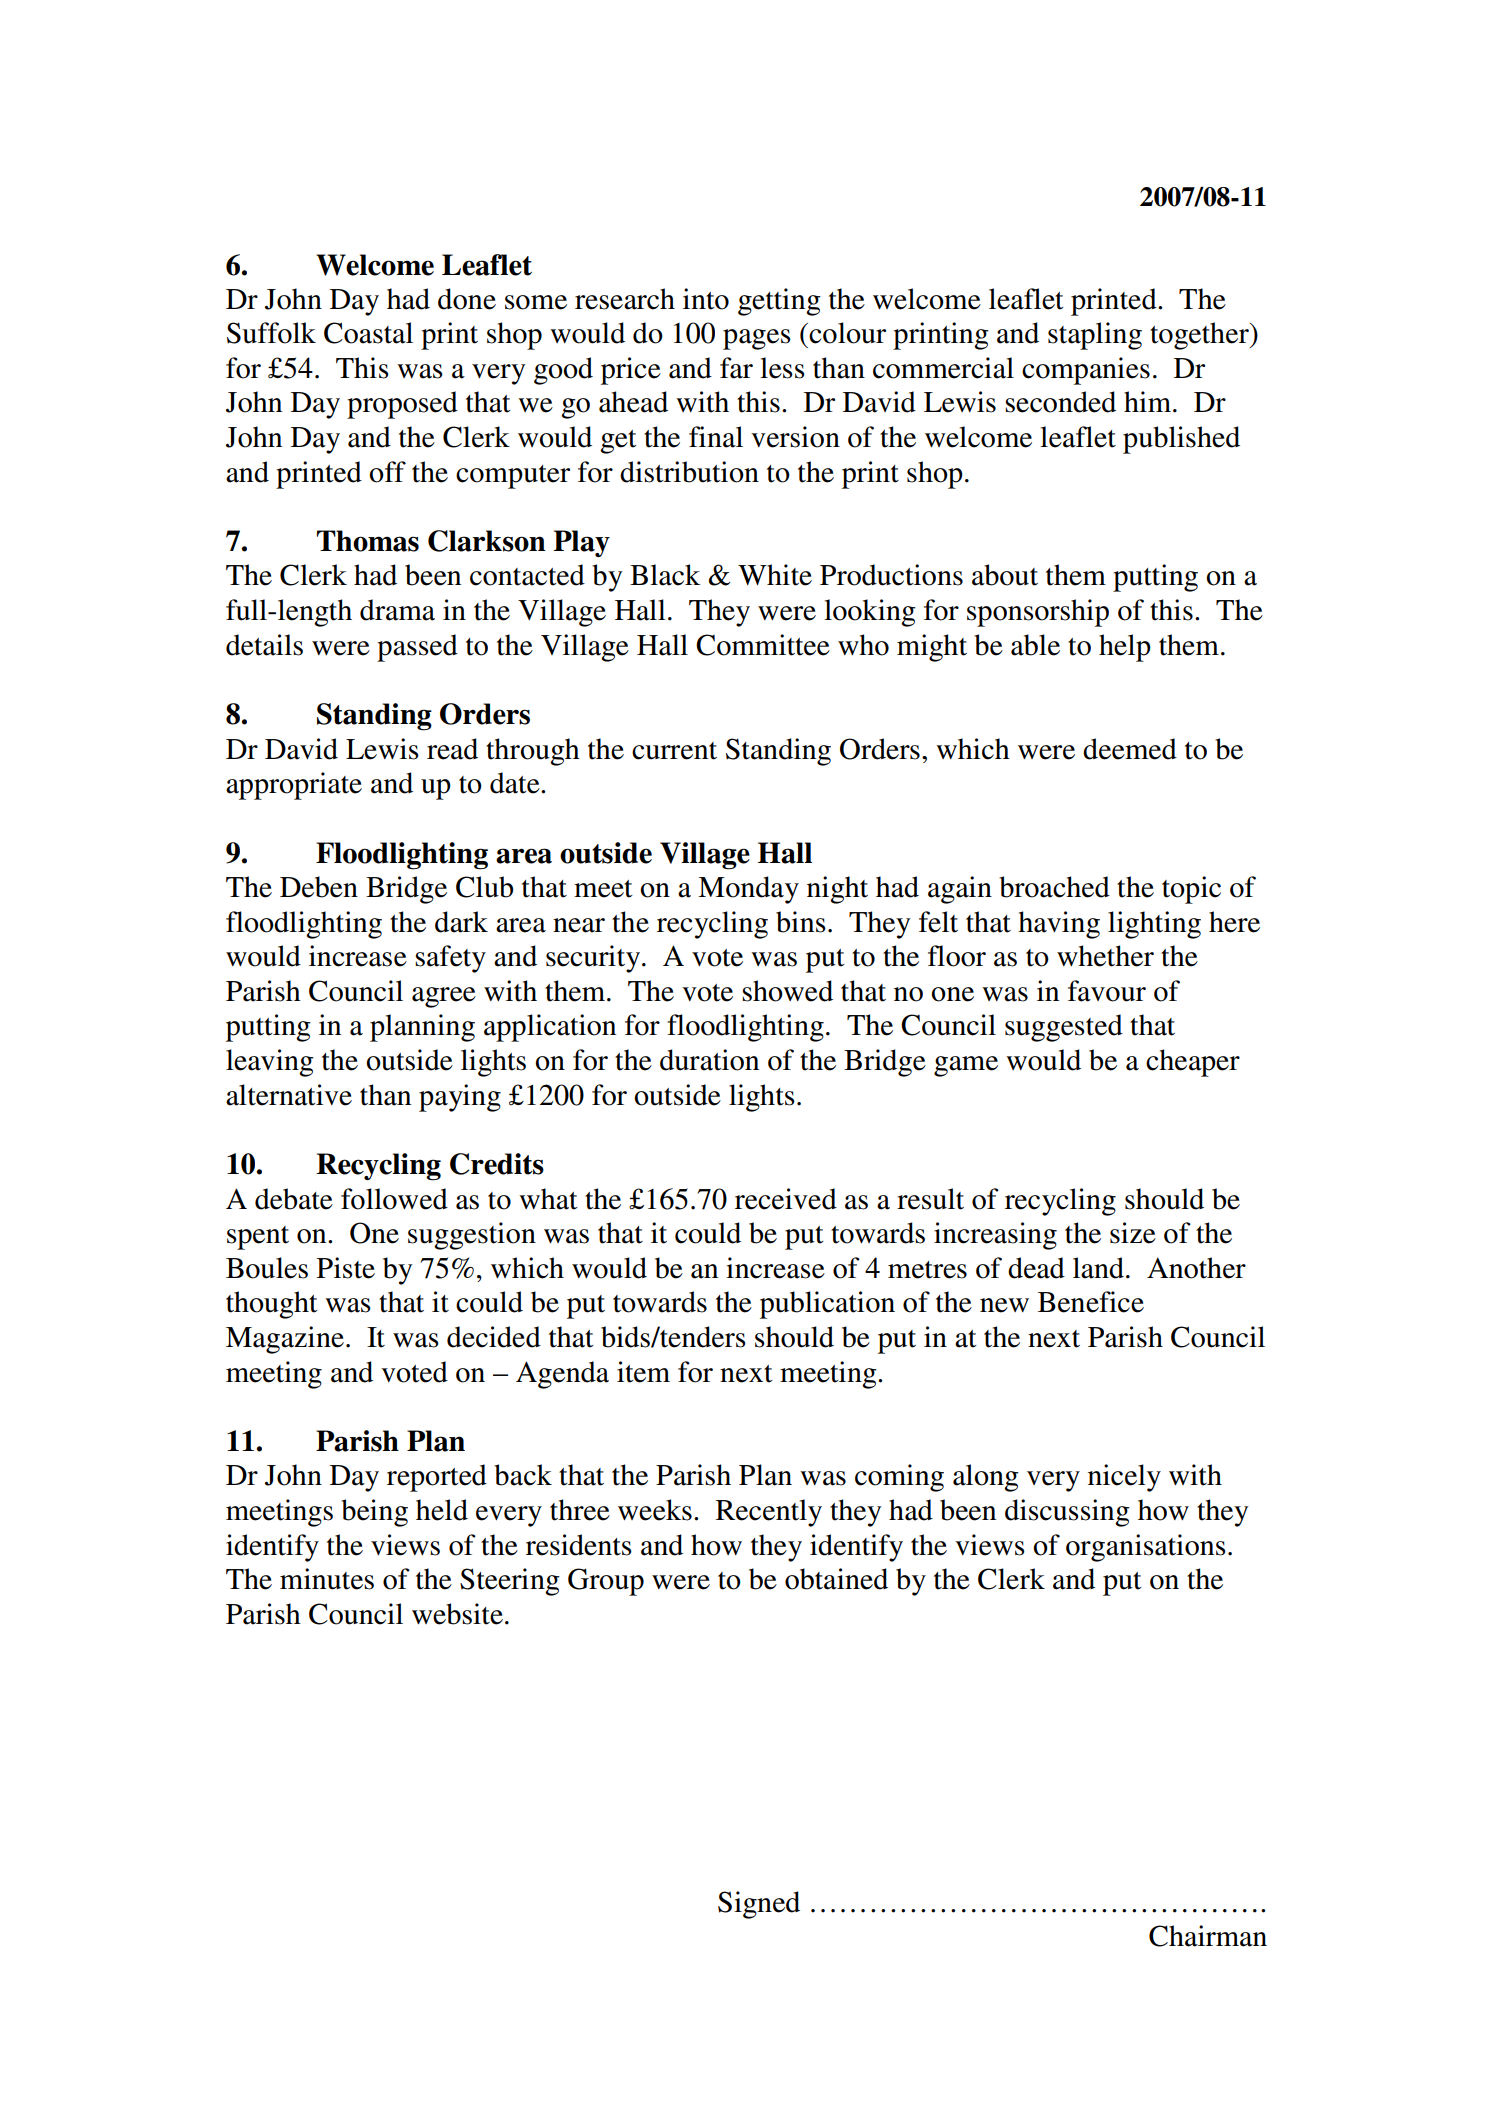 This document has width=1493, height=2112. Describe the element at coordinates (1208, 1936) in the document. I see `Chairman` at that location.
